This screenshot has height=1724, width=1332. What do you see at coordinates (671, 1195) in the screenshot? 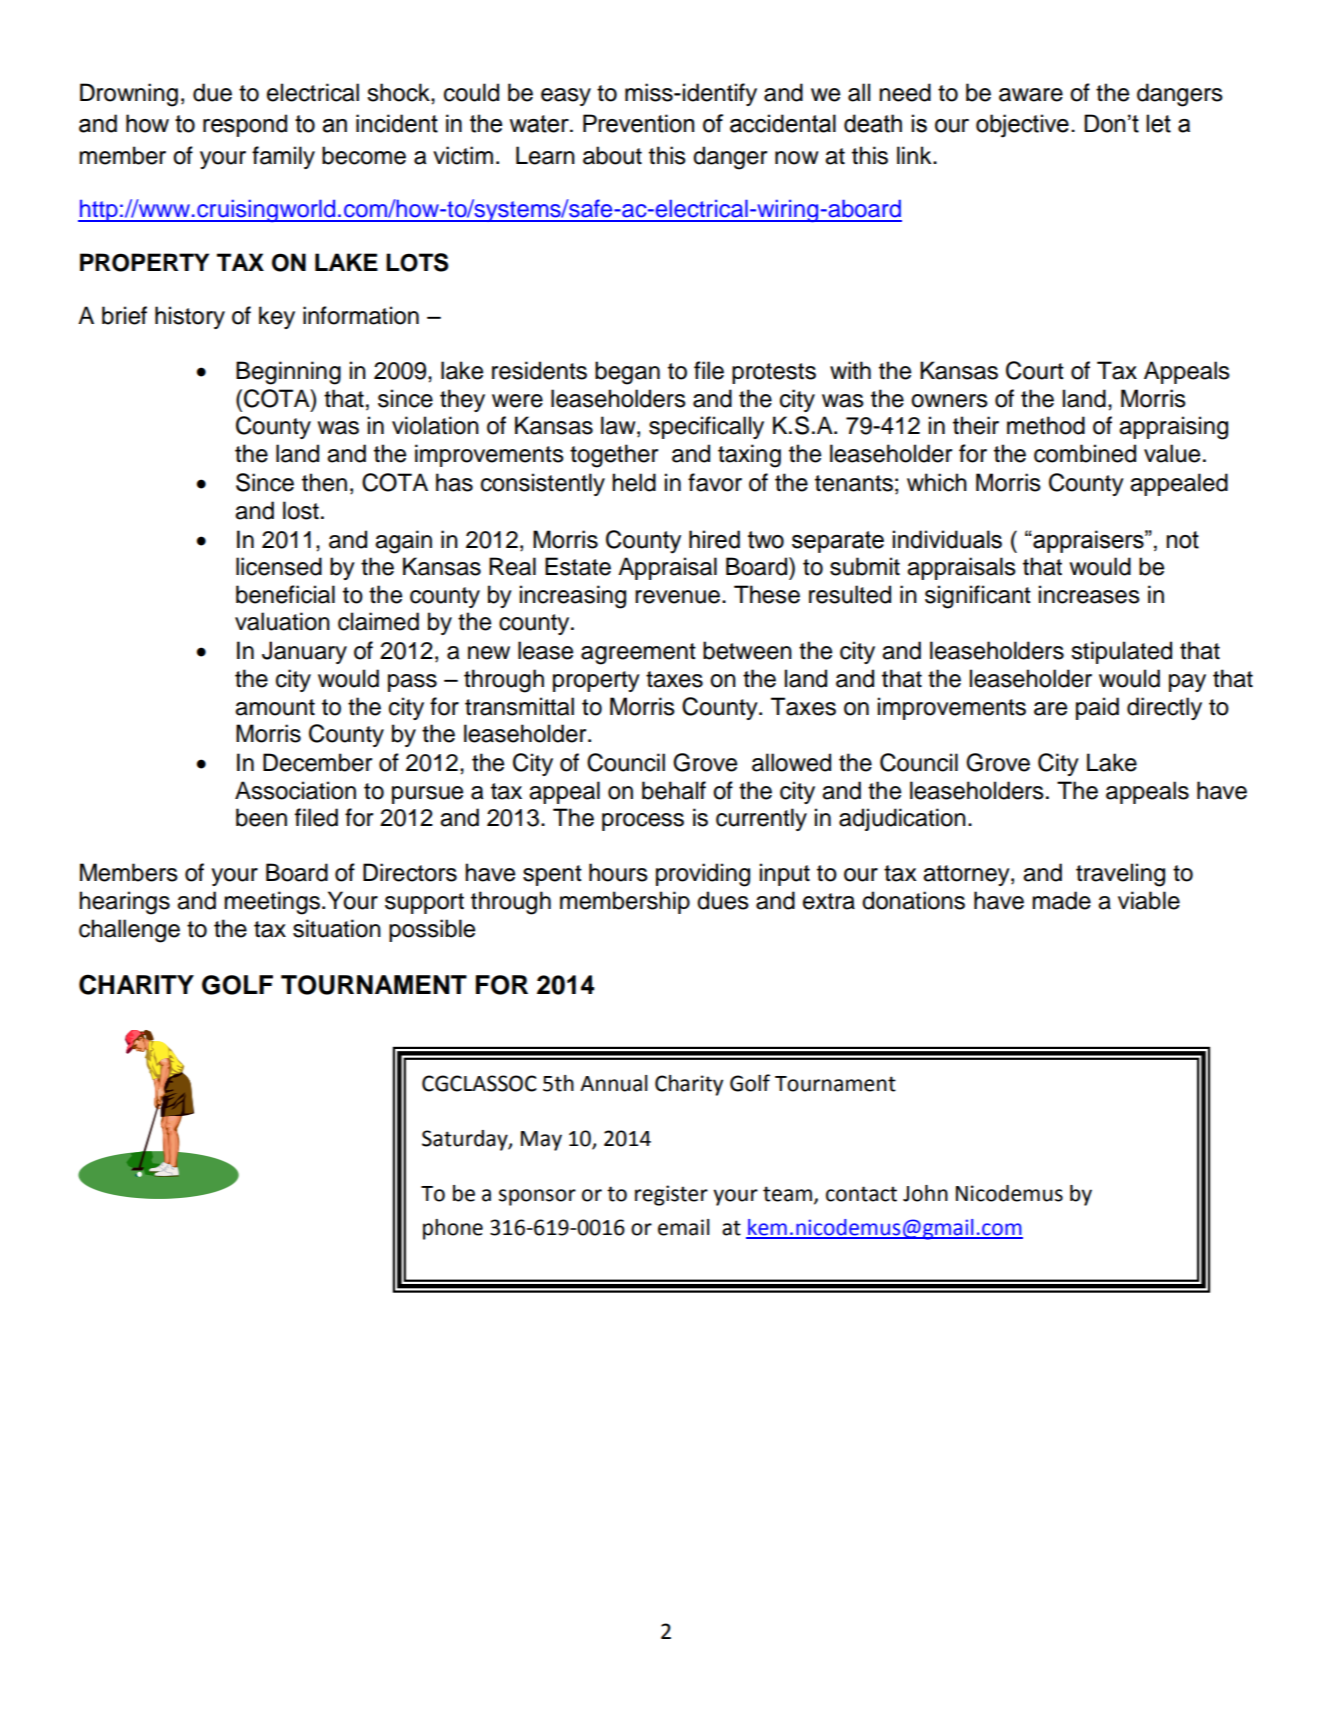
I see `register` at bounding box center [671, 1195].
